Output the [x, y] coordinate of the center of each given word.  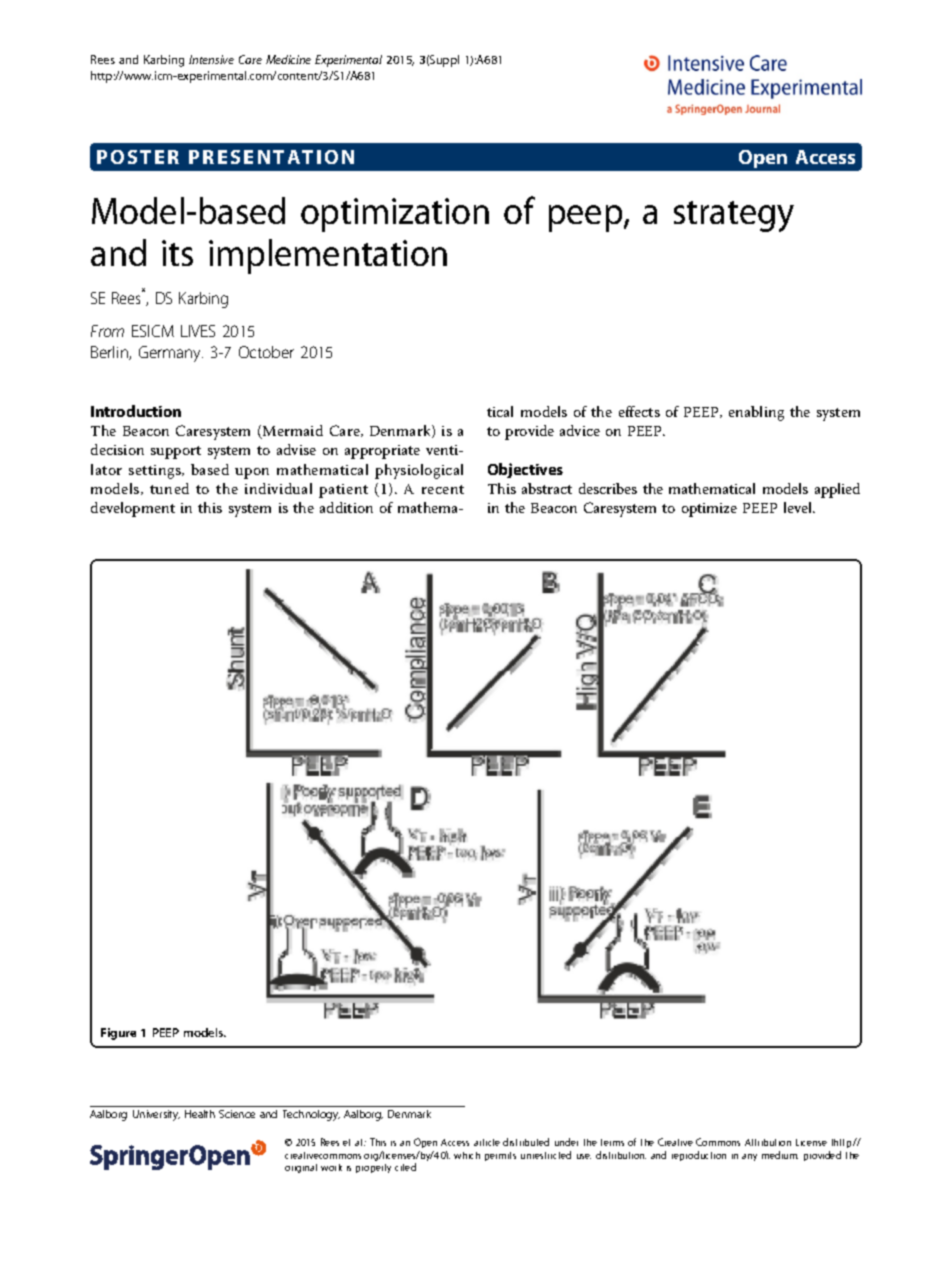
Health [200, 1114]
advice [580, 430]
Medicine [288, 59]
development [133, 509]
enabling [756, 413]
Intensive [211, 59]
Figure [118, 1034]
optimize [709, 510]
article [487, 1142]
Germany [171, 354]
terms [612, 1142]
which [467, 1155]
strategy [734, 216]
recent [443, 489]
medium [780, 1155]
